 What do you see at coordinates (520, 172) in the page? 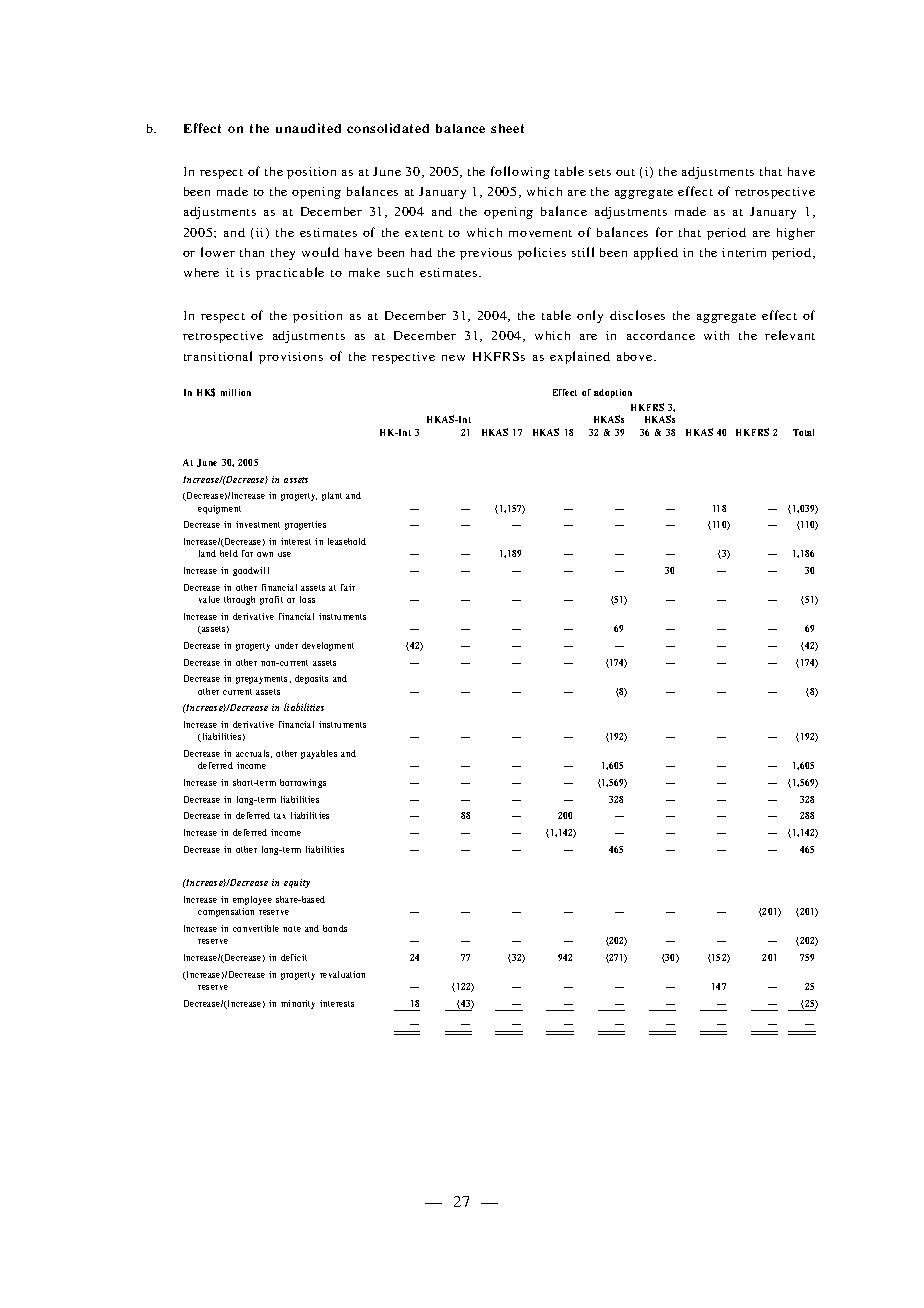
I see `following` at bounding box center [520, 172].
